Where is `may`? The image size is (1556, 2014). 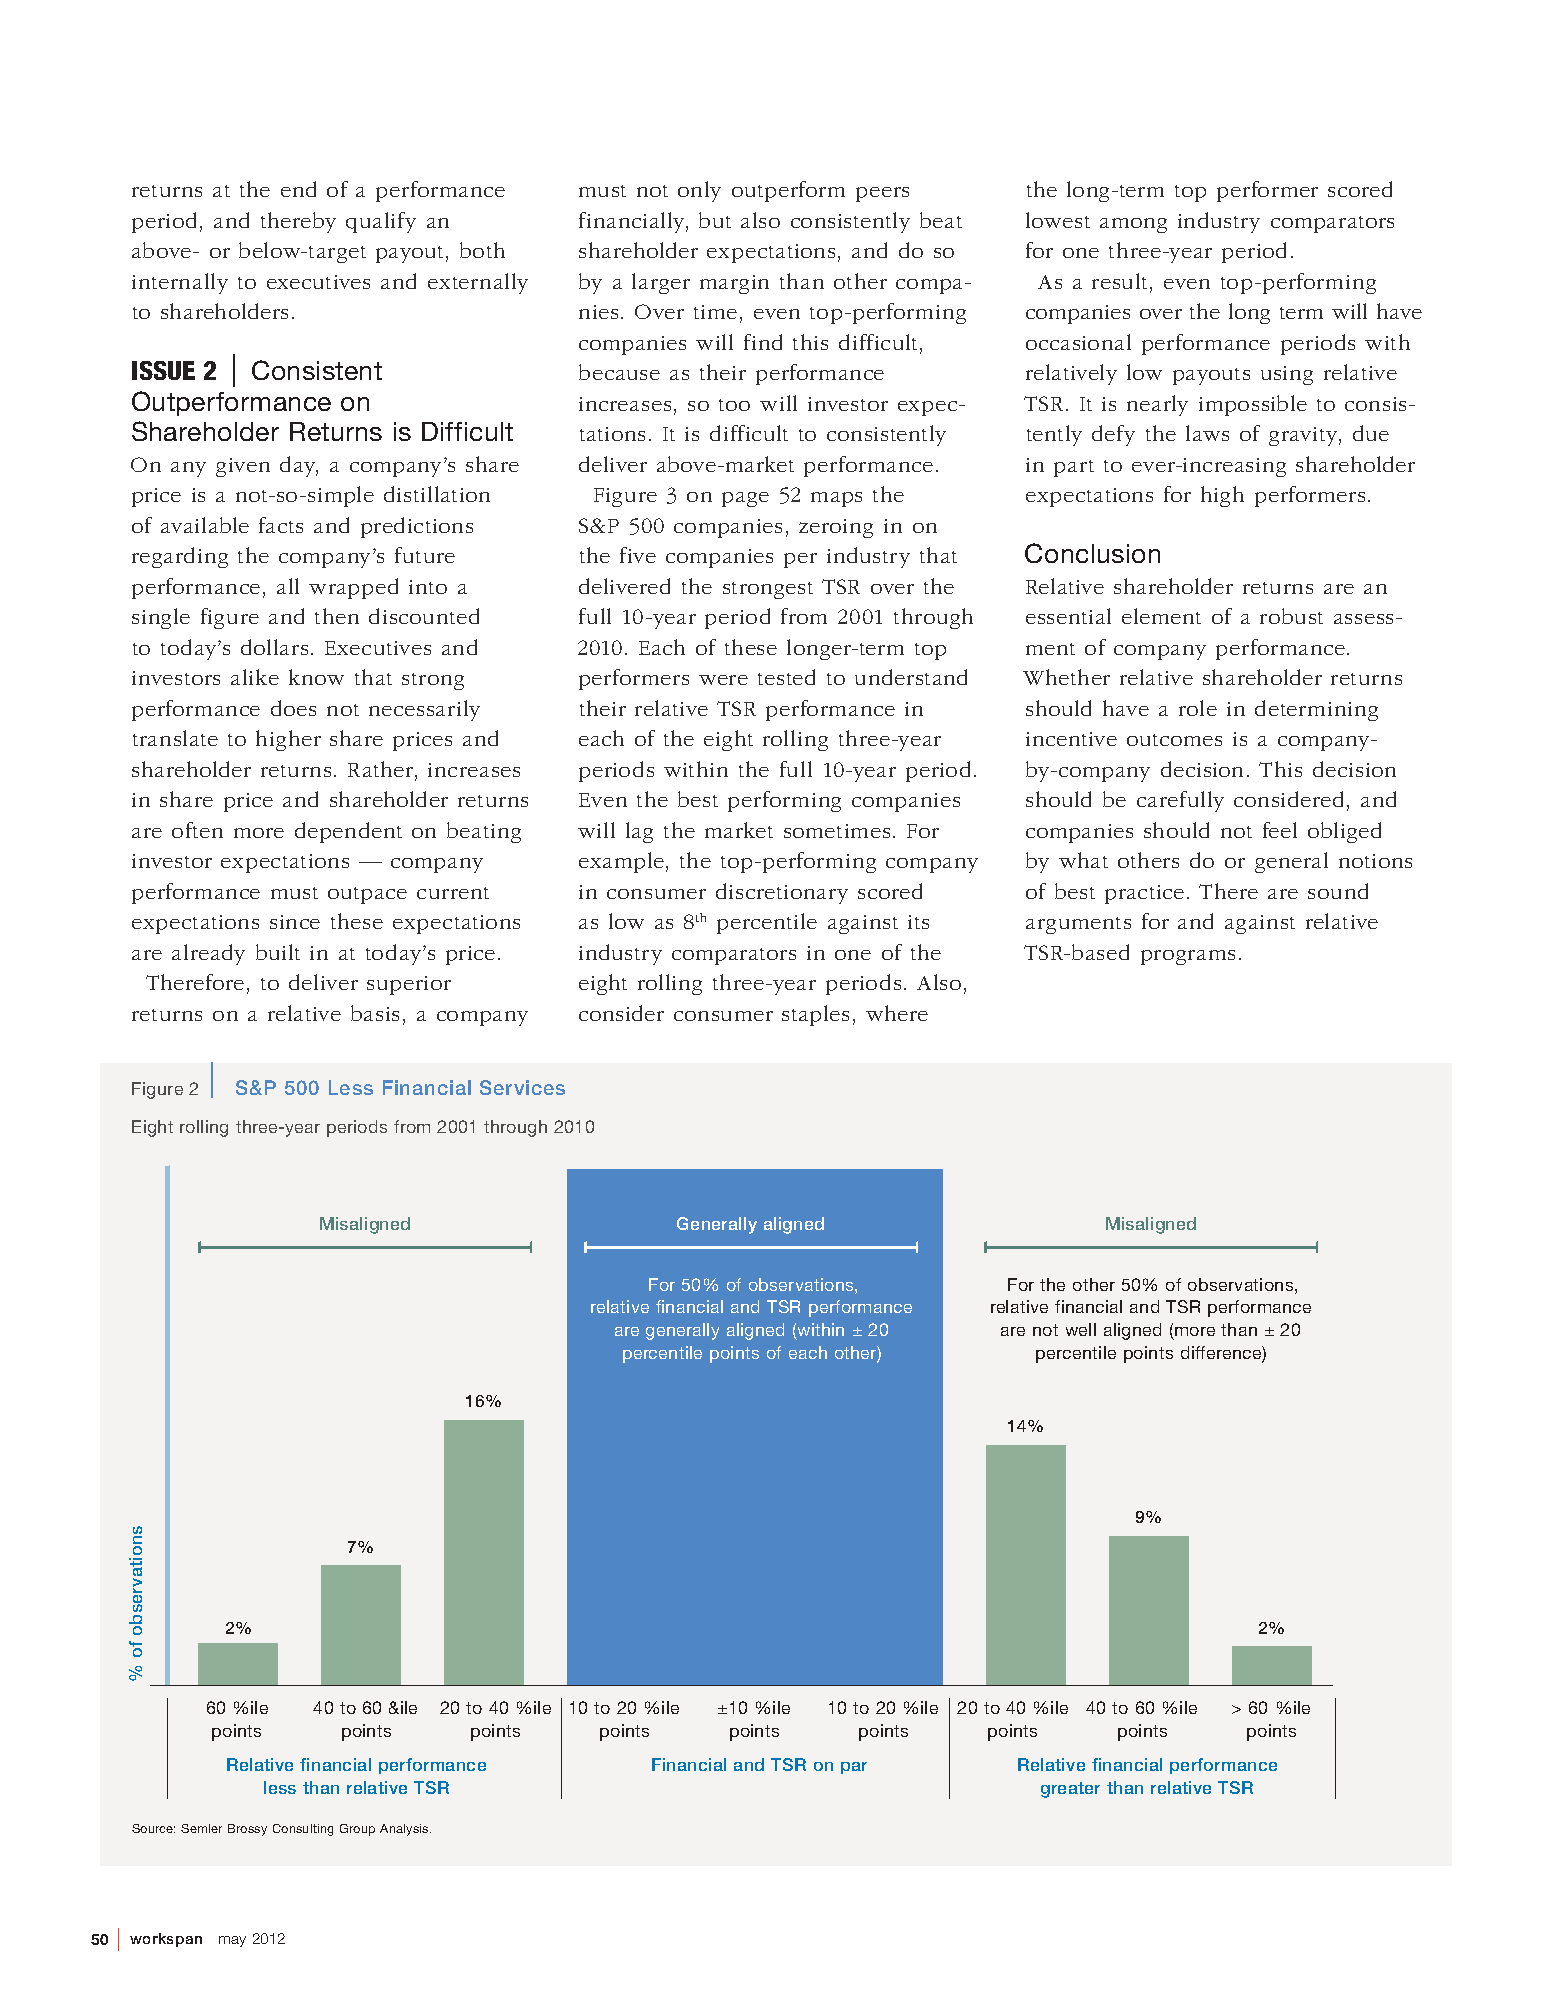 may is located at coordinates (232, 1941).
